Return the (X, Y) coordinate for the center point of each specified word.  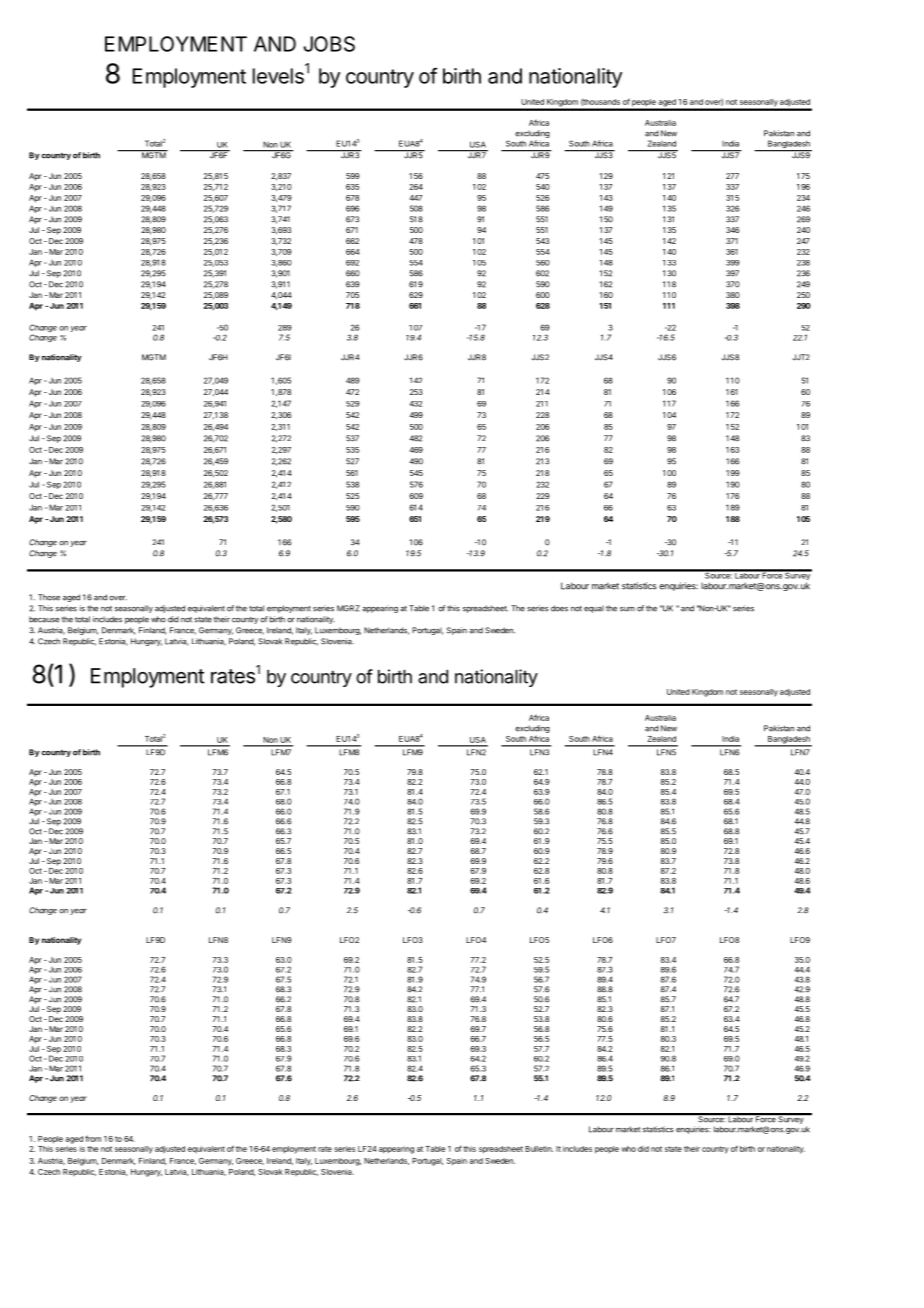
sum (627, 609)
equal (594, 609)
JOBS (329, 44)
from (93, 1138)
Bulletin (539, 1149)
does (559, 608)
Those (49, 597)
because (44, 619)
